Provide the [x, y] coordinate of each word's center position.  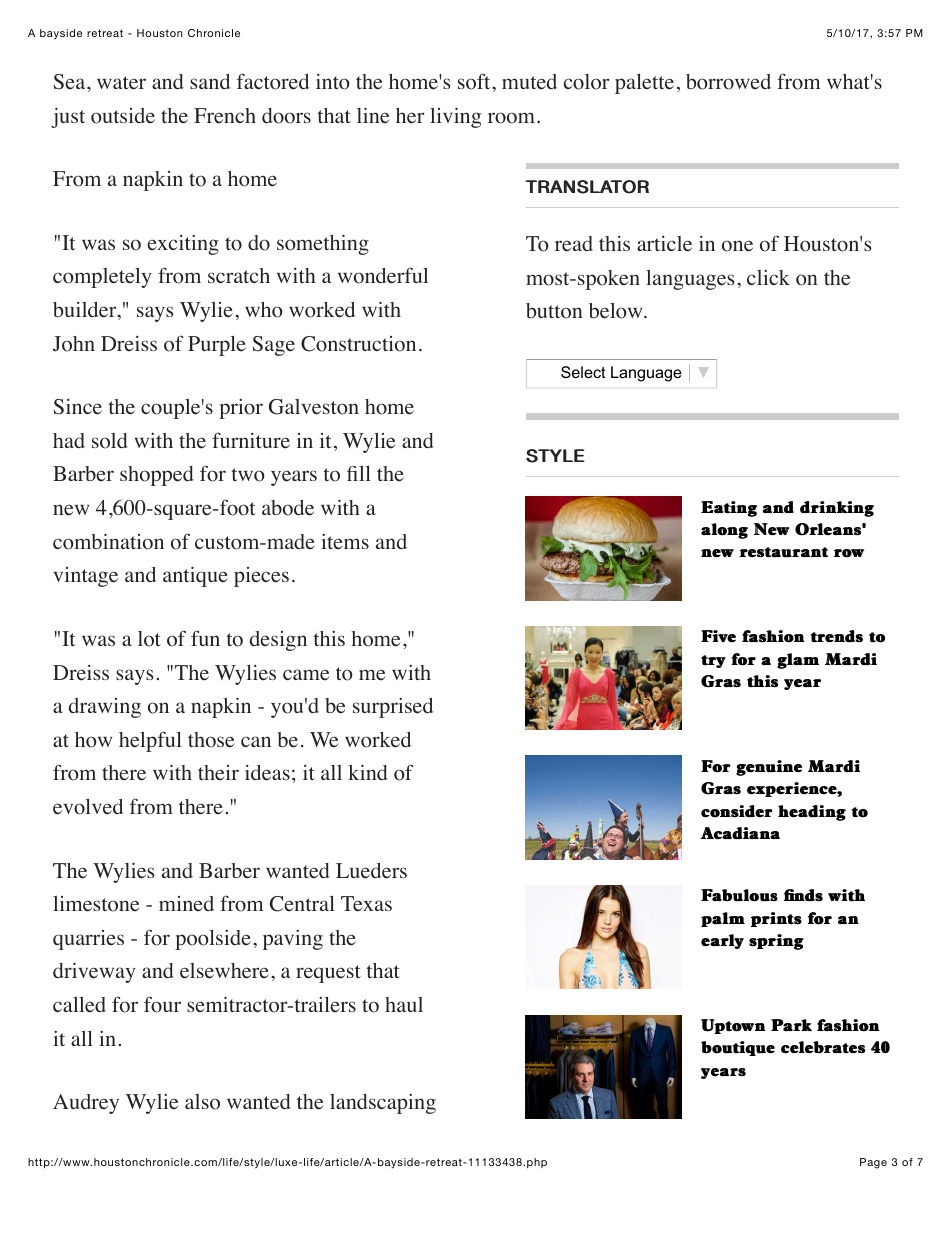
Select [583, 372]
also [202, 1102]
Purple [217, 346]
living [455, 117]
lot [149, 639]
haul [404, 1004]
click [768, 277]
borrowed [728, 82]
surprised [393, 708]
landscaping [383, 1104]
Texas [366, 904]
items [345, 542]
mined [186, 904]
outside [123, 116]
